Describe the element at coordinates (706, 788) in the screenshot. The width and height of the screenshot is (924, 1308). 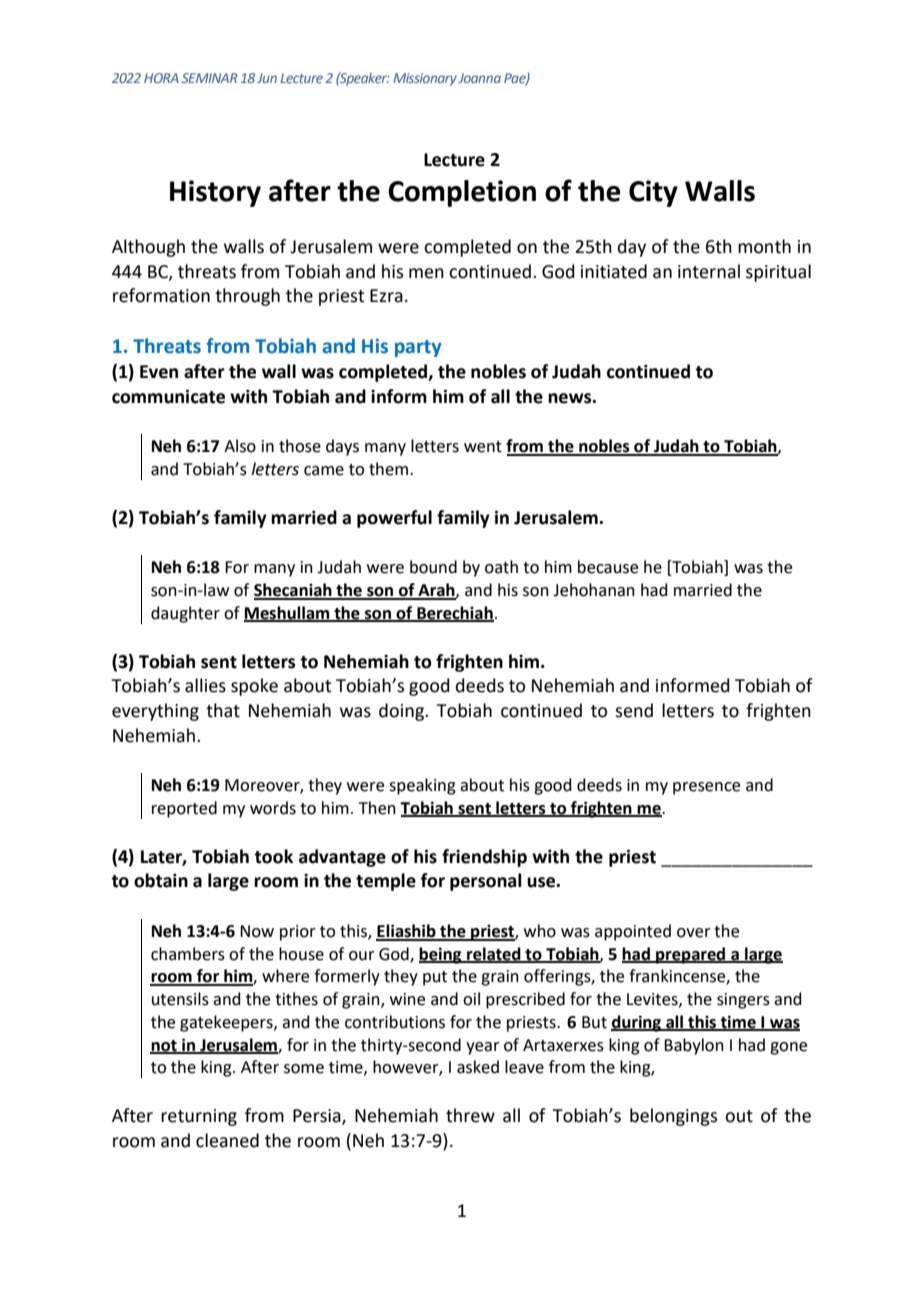
I see `presence` at that location.
